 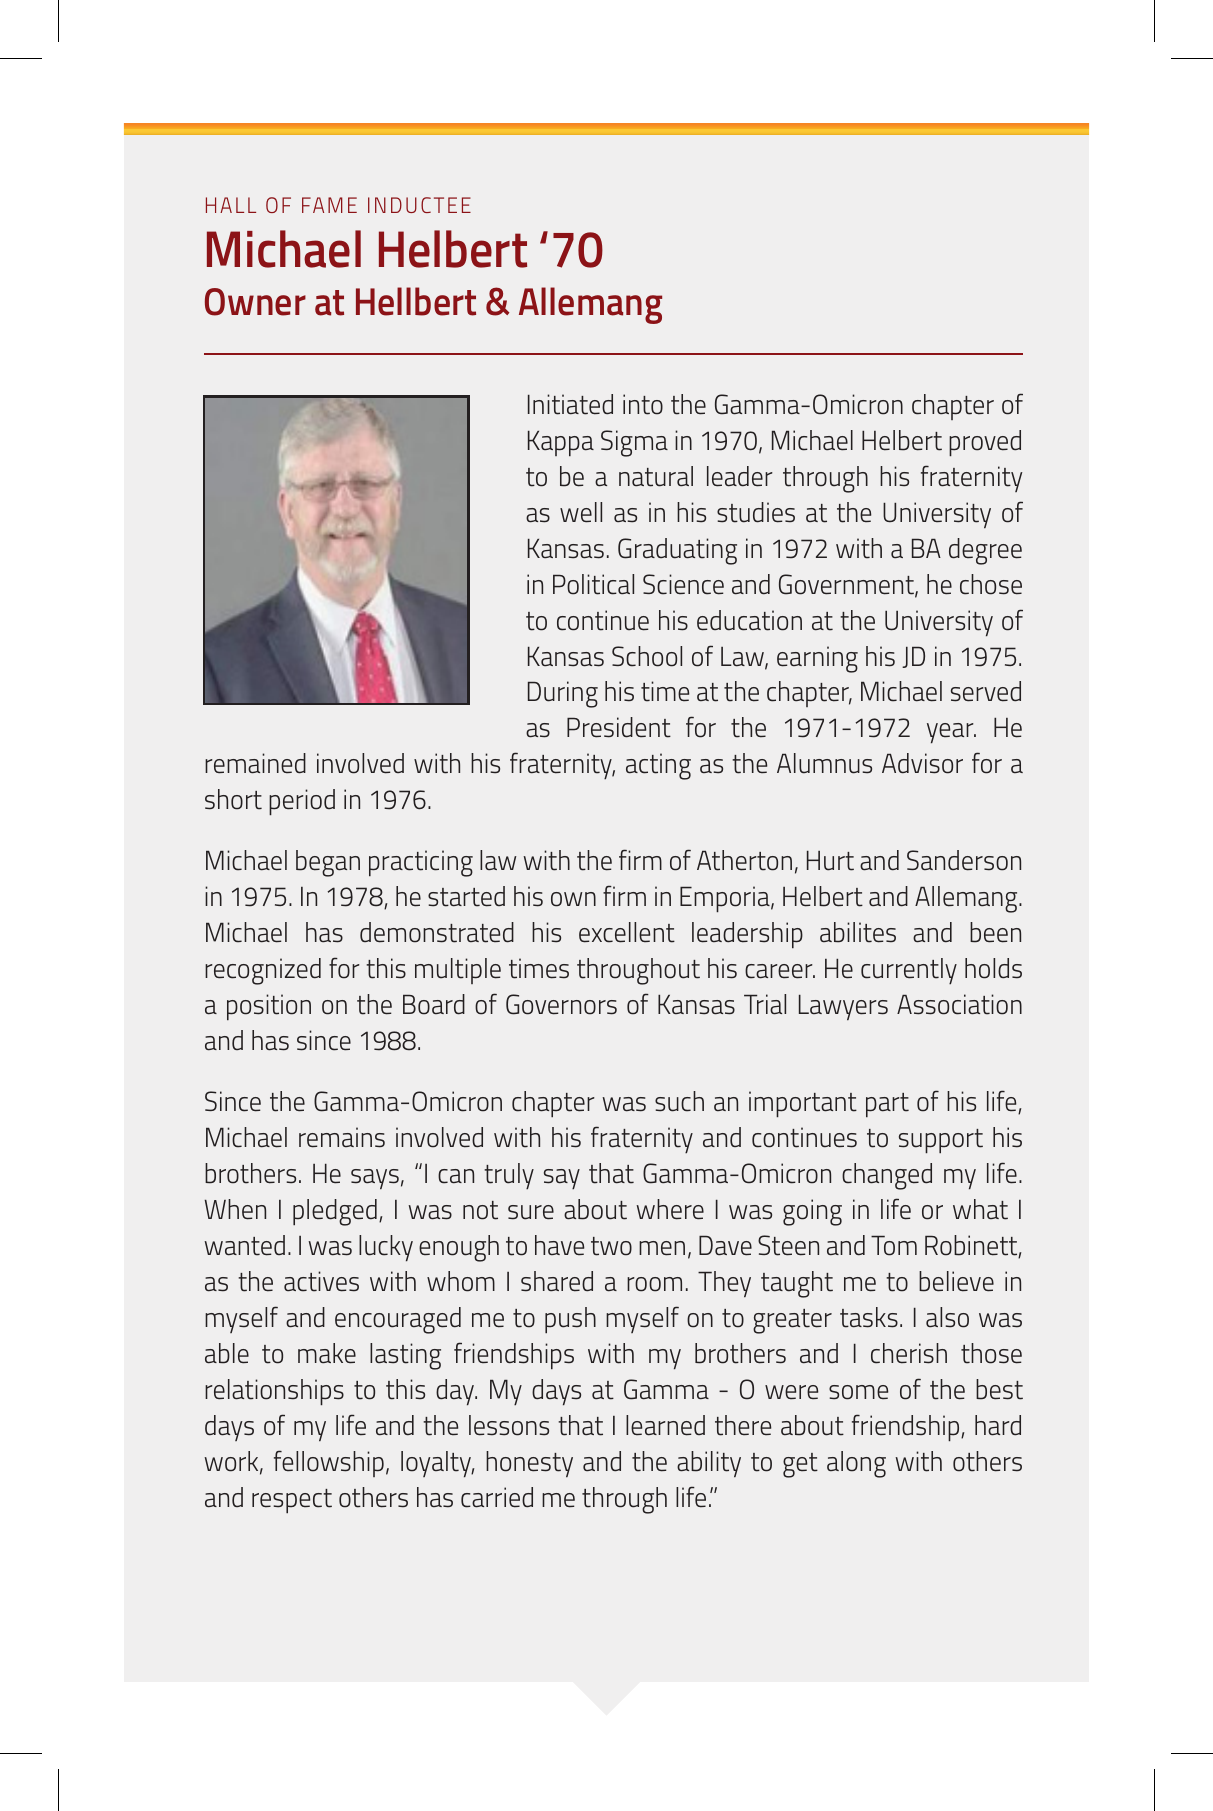 What do you see at coordinates (328, 863) in the page?
I see `began` at bounding box center [328, 863].
